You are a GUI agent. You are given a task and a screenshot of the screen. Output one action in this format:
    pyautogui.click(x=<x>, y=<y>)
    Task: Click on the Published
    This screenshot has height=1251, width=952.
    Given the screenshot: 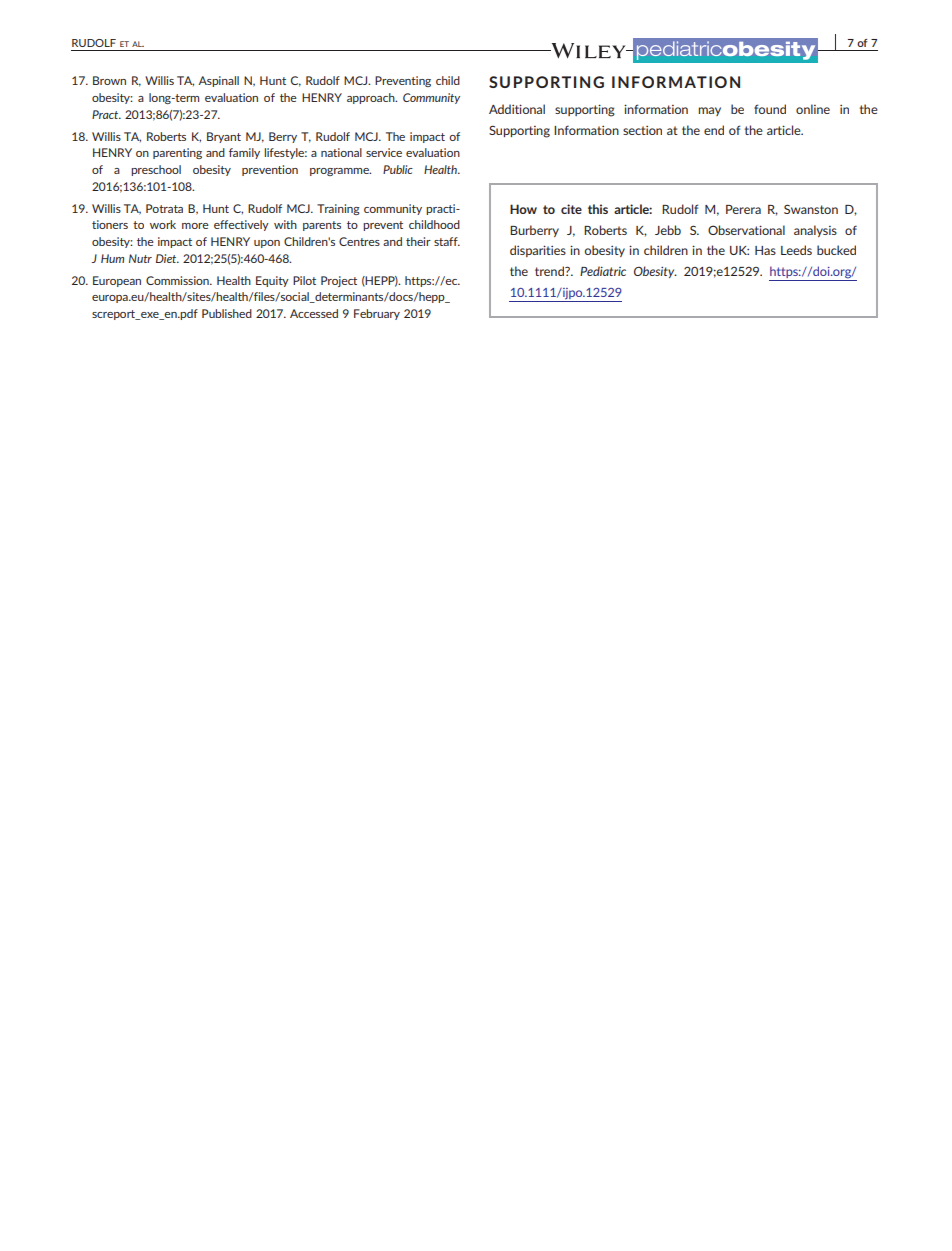 What is the action you would take?
    pyautogui.click(x=227, y=313)
